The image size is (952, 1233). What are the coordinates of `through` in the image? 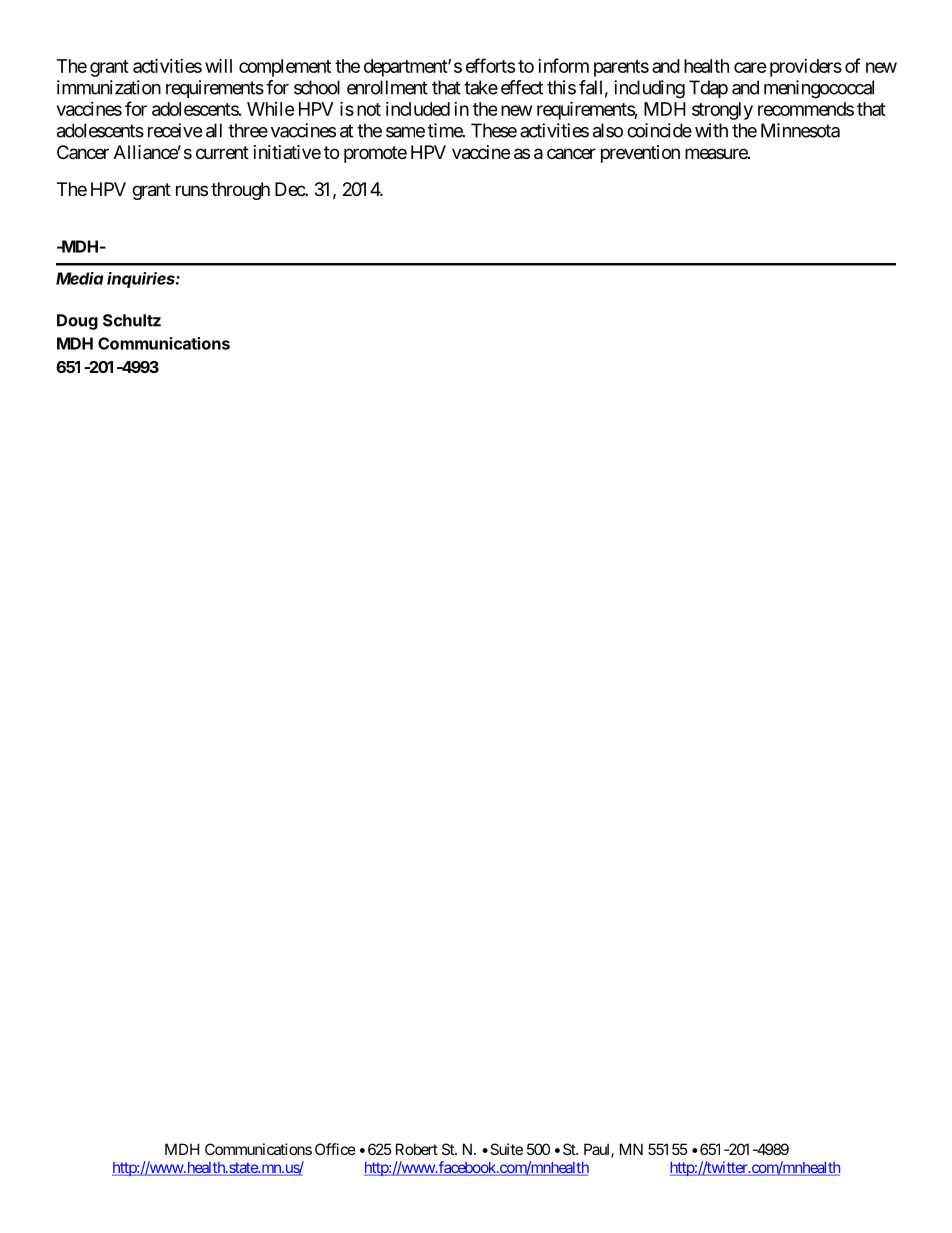 It's located at (240, 191).
